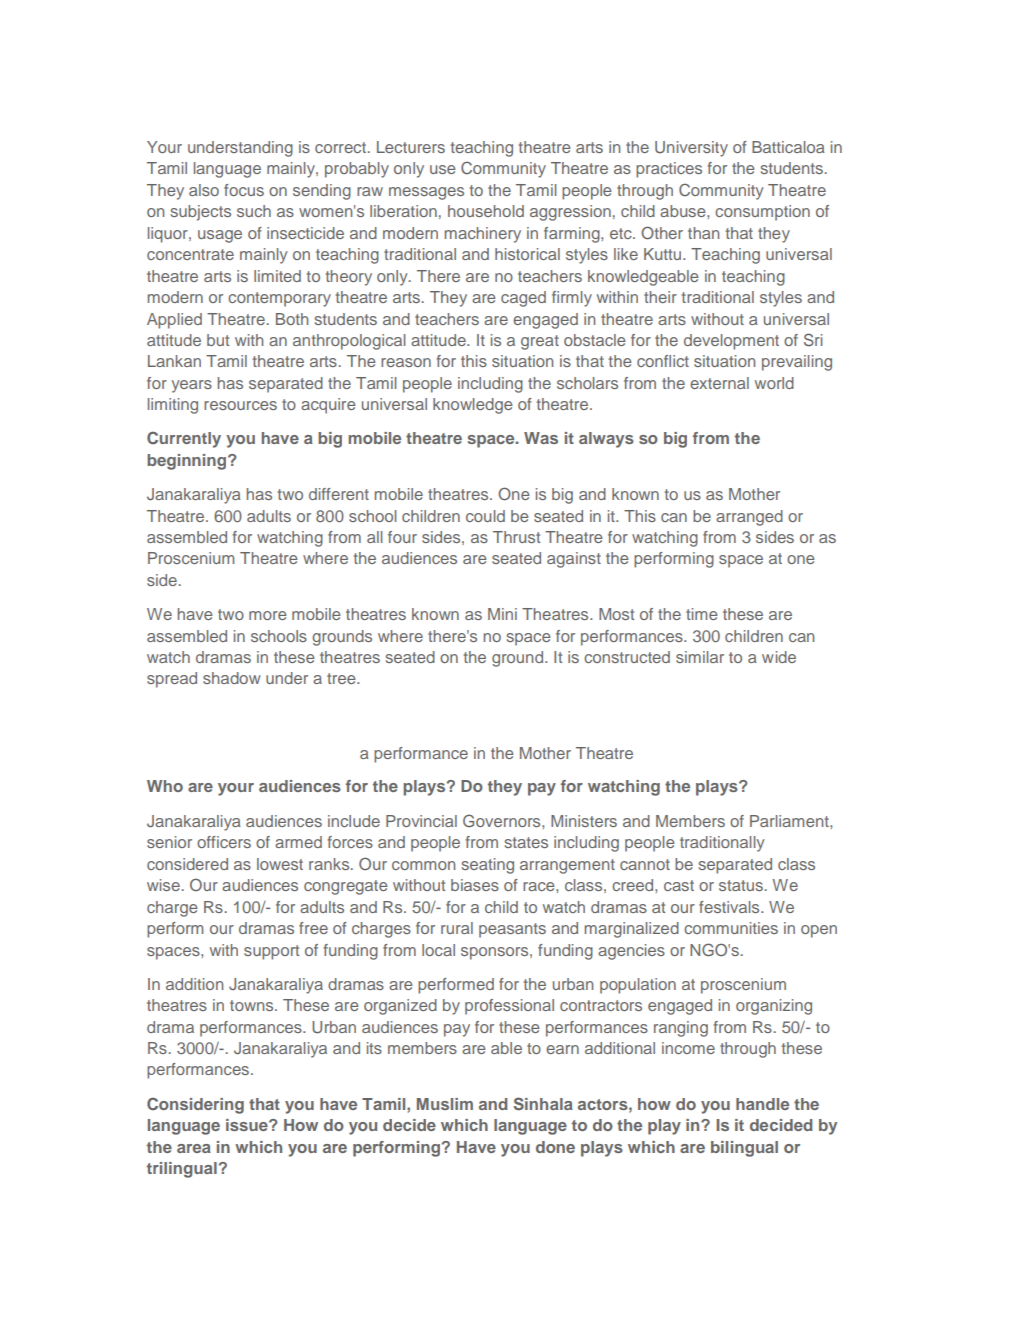  I want to click on focus, so click(244, 190).
